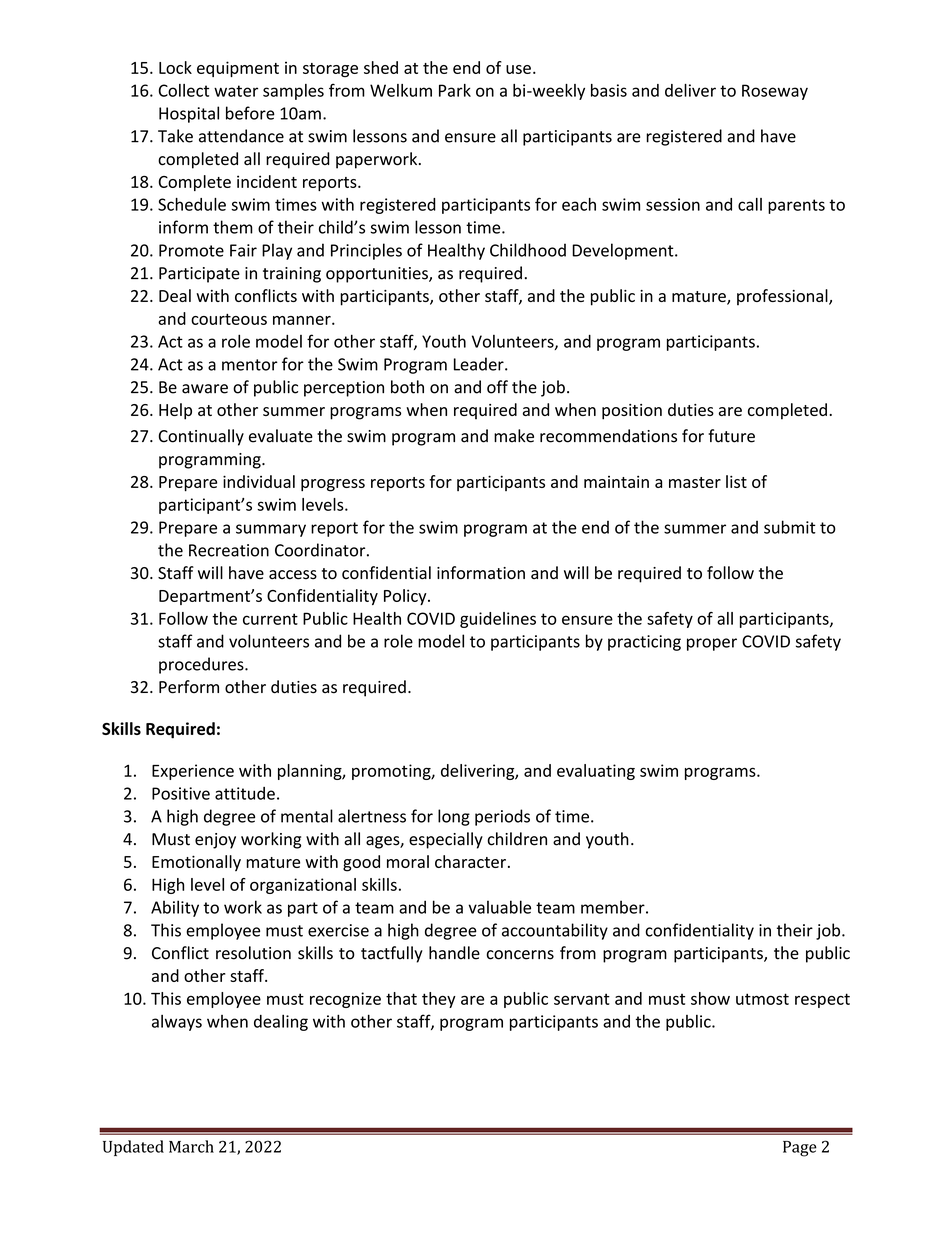 This document has width=952, height=1233. I want to click on March, so click(191, 1146).
